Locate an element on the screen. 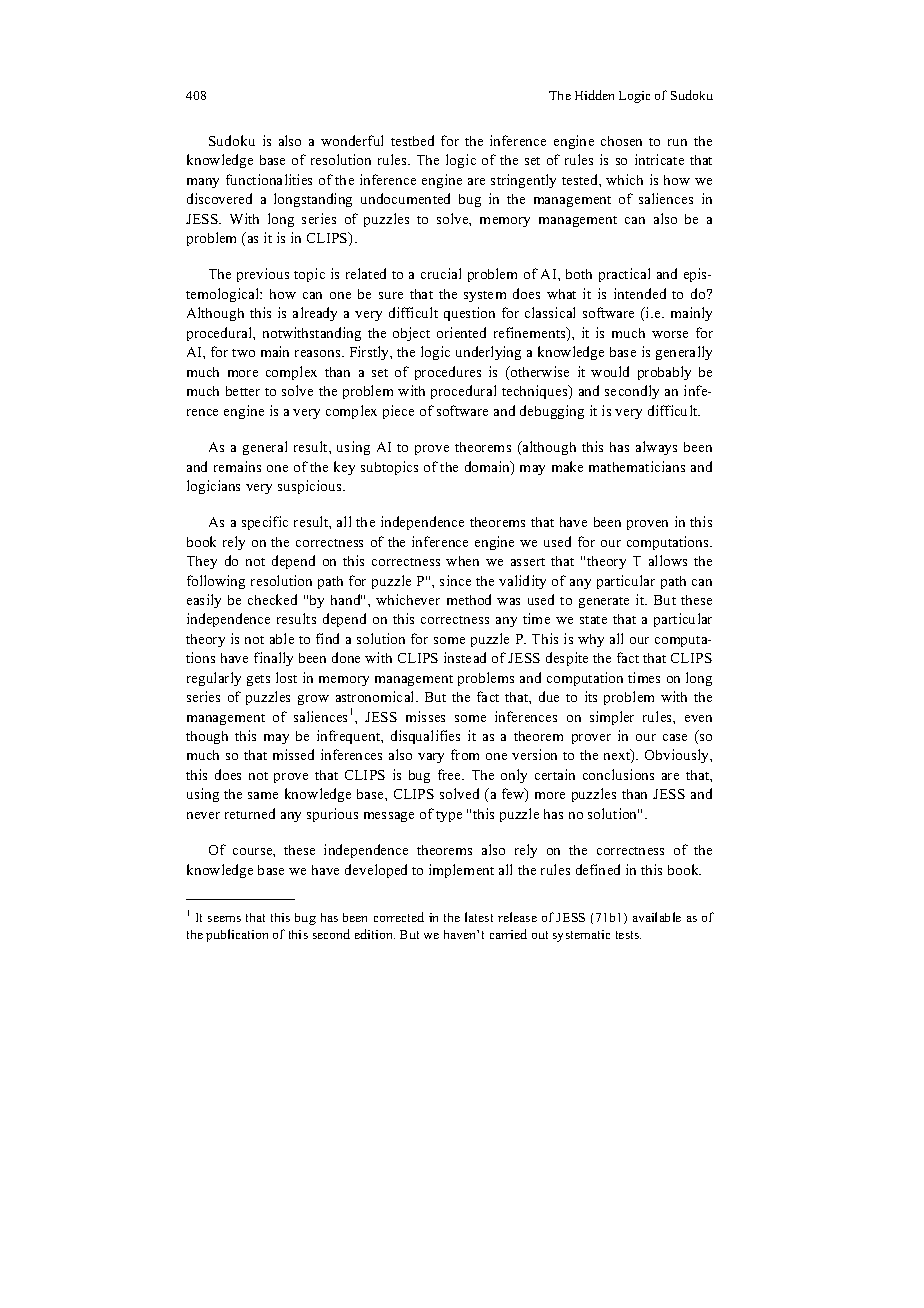 Image resolution: width=924 pixels, height=1308 pixels. testbed is located at coordinates (412, 140).
